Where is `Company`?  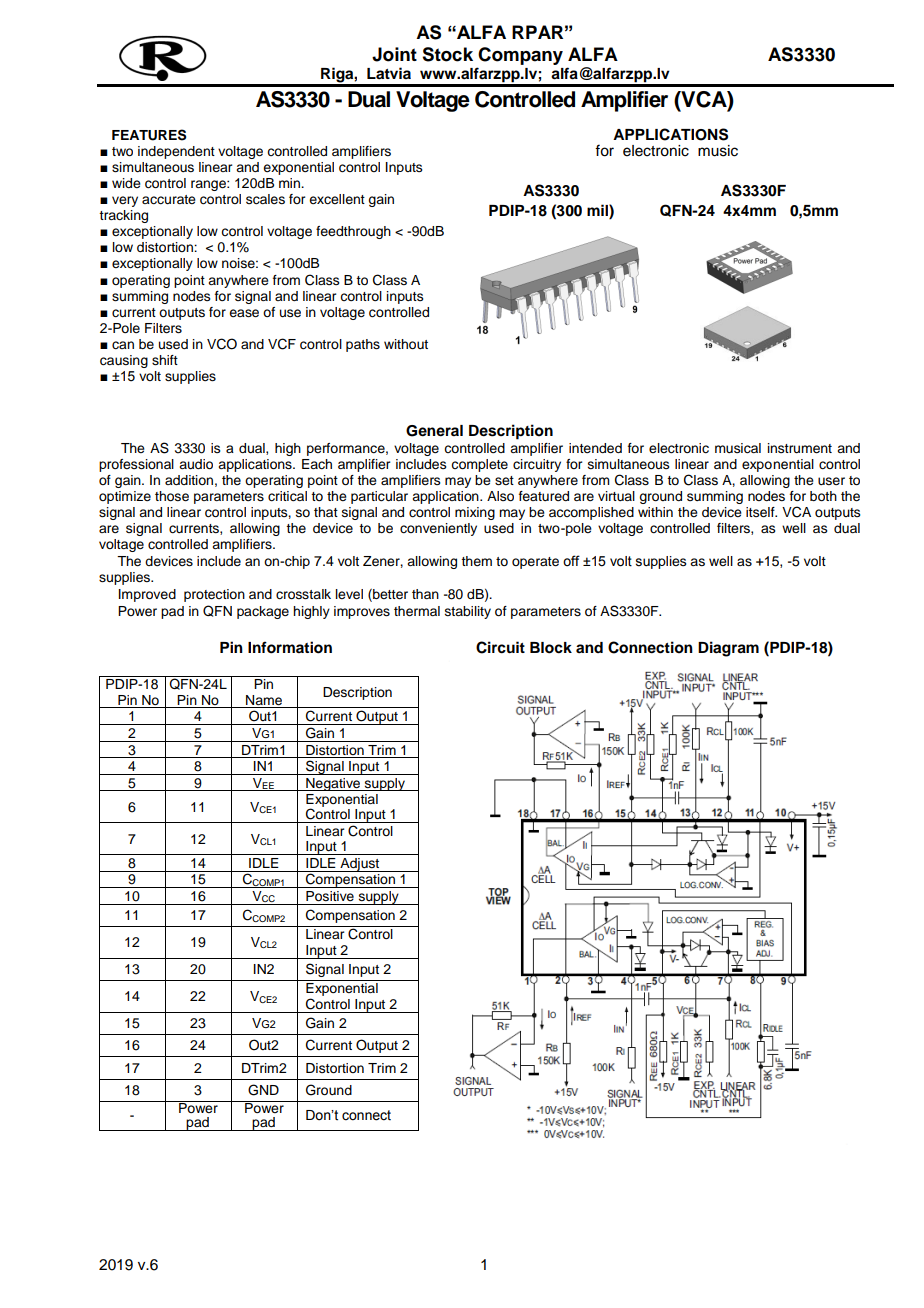 Company is located at coordinates (520, 56).
